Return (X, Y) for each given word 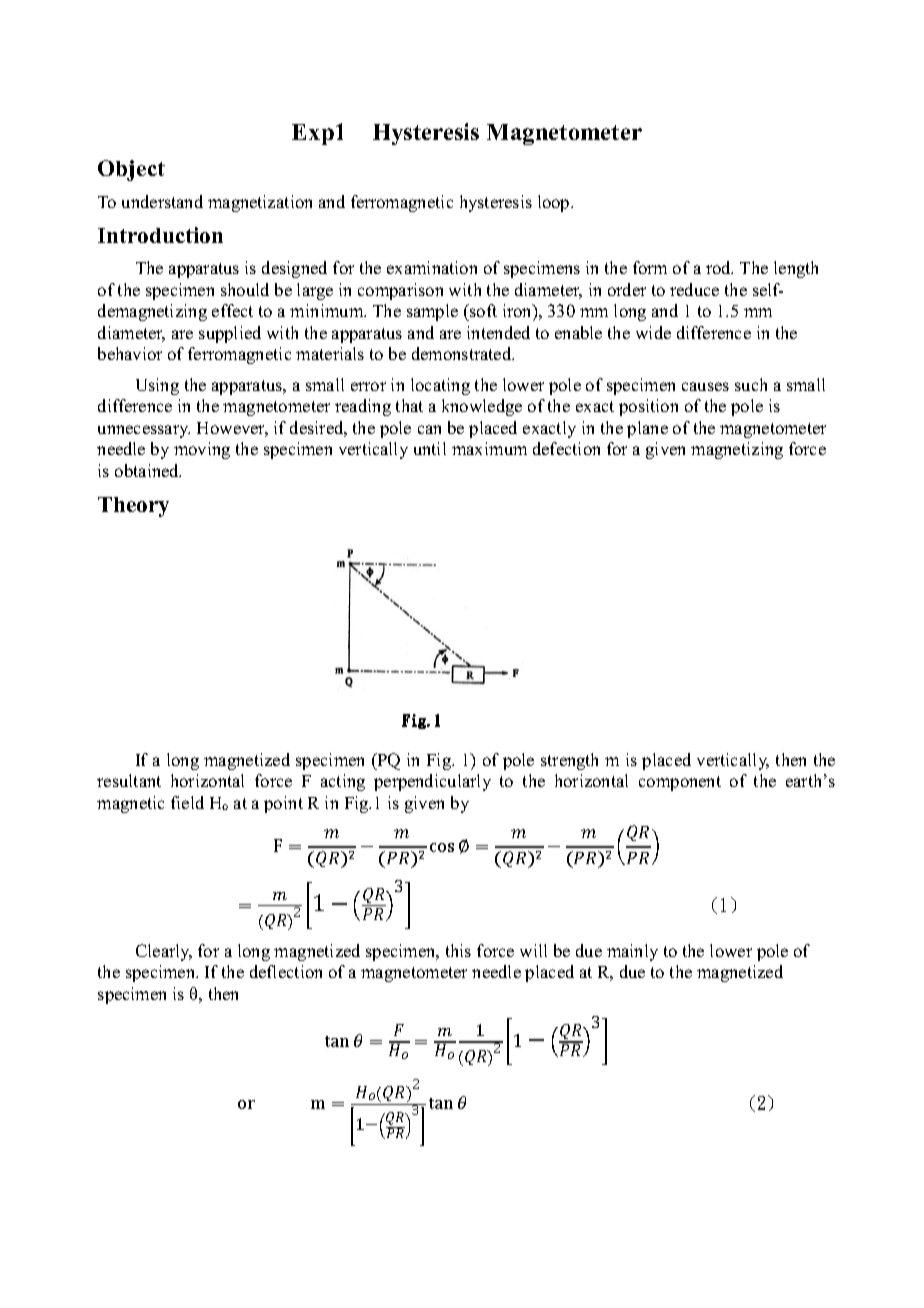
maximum (489, 448)
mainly (632, 952)
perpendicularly (432, 782)
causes (705, 386)
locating (440, 386)
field (187, 802)
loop (555, 203)
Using (157, 386)
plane (647, 429)
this (458, 950)
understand (162, 201)
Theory (133, 507)
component (680, 783)
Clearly (164, 952)
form (650, 267)
